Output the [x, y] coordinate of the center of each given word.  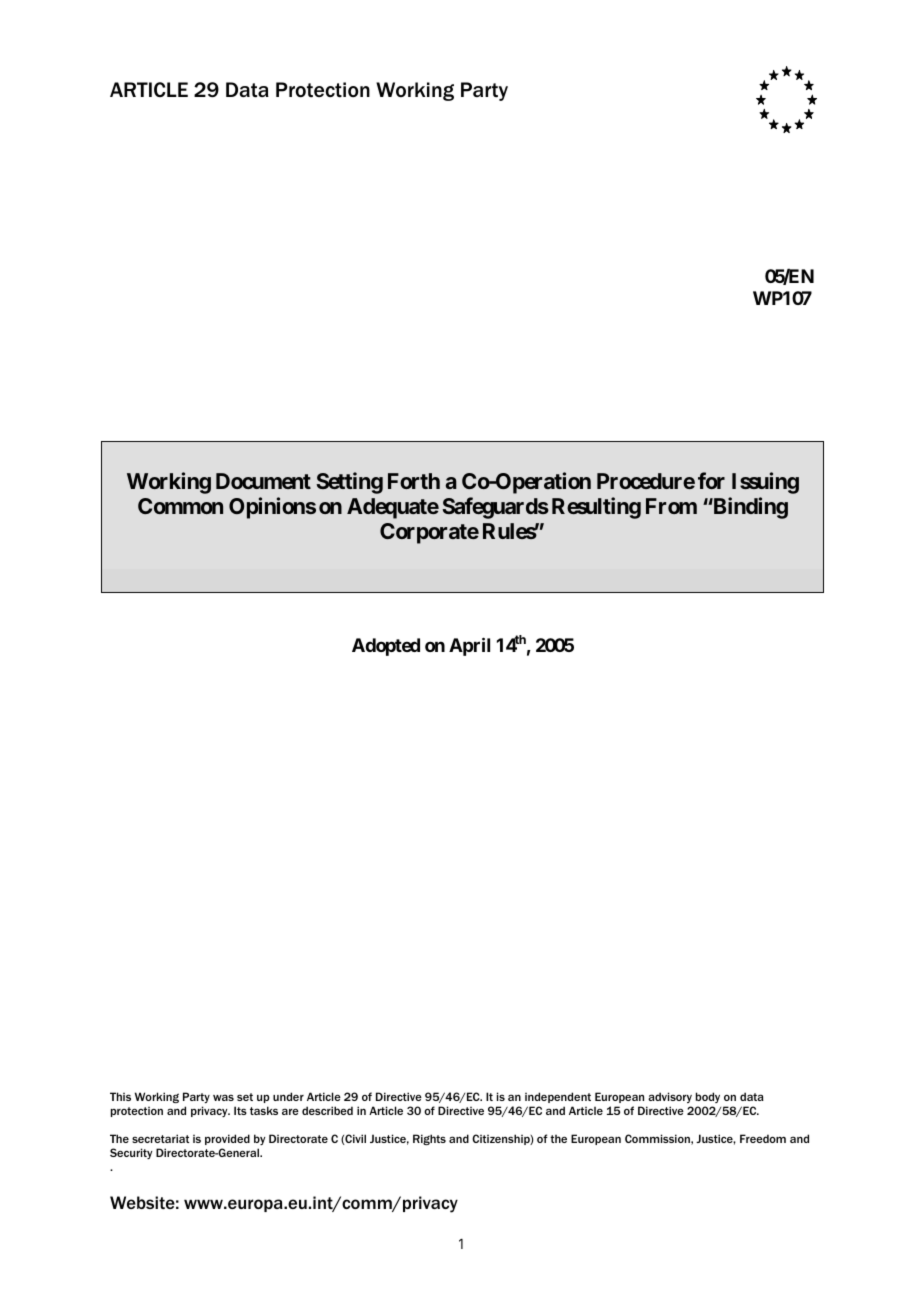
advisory [670, 1097]
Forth [414, 481]
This [120, 1096]
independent [558, 1097]
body [708, 1097]
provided [227, 1139]
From [671, 506]
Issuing [765, 483]
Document [263, 481]
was [223, 1097]
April [469, 646]
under [288, 1096]
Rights [429, 1139]
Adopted [386, 647]
